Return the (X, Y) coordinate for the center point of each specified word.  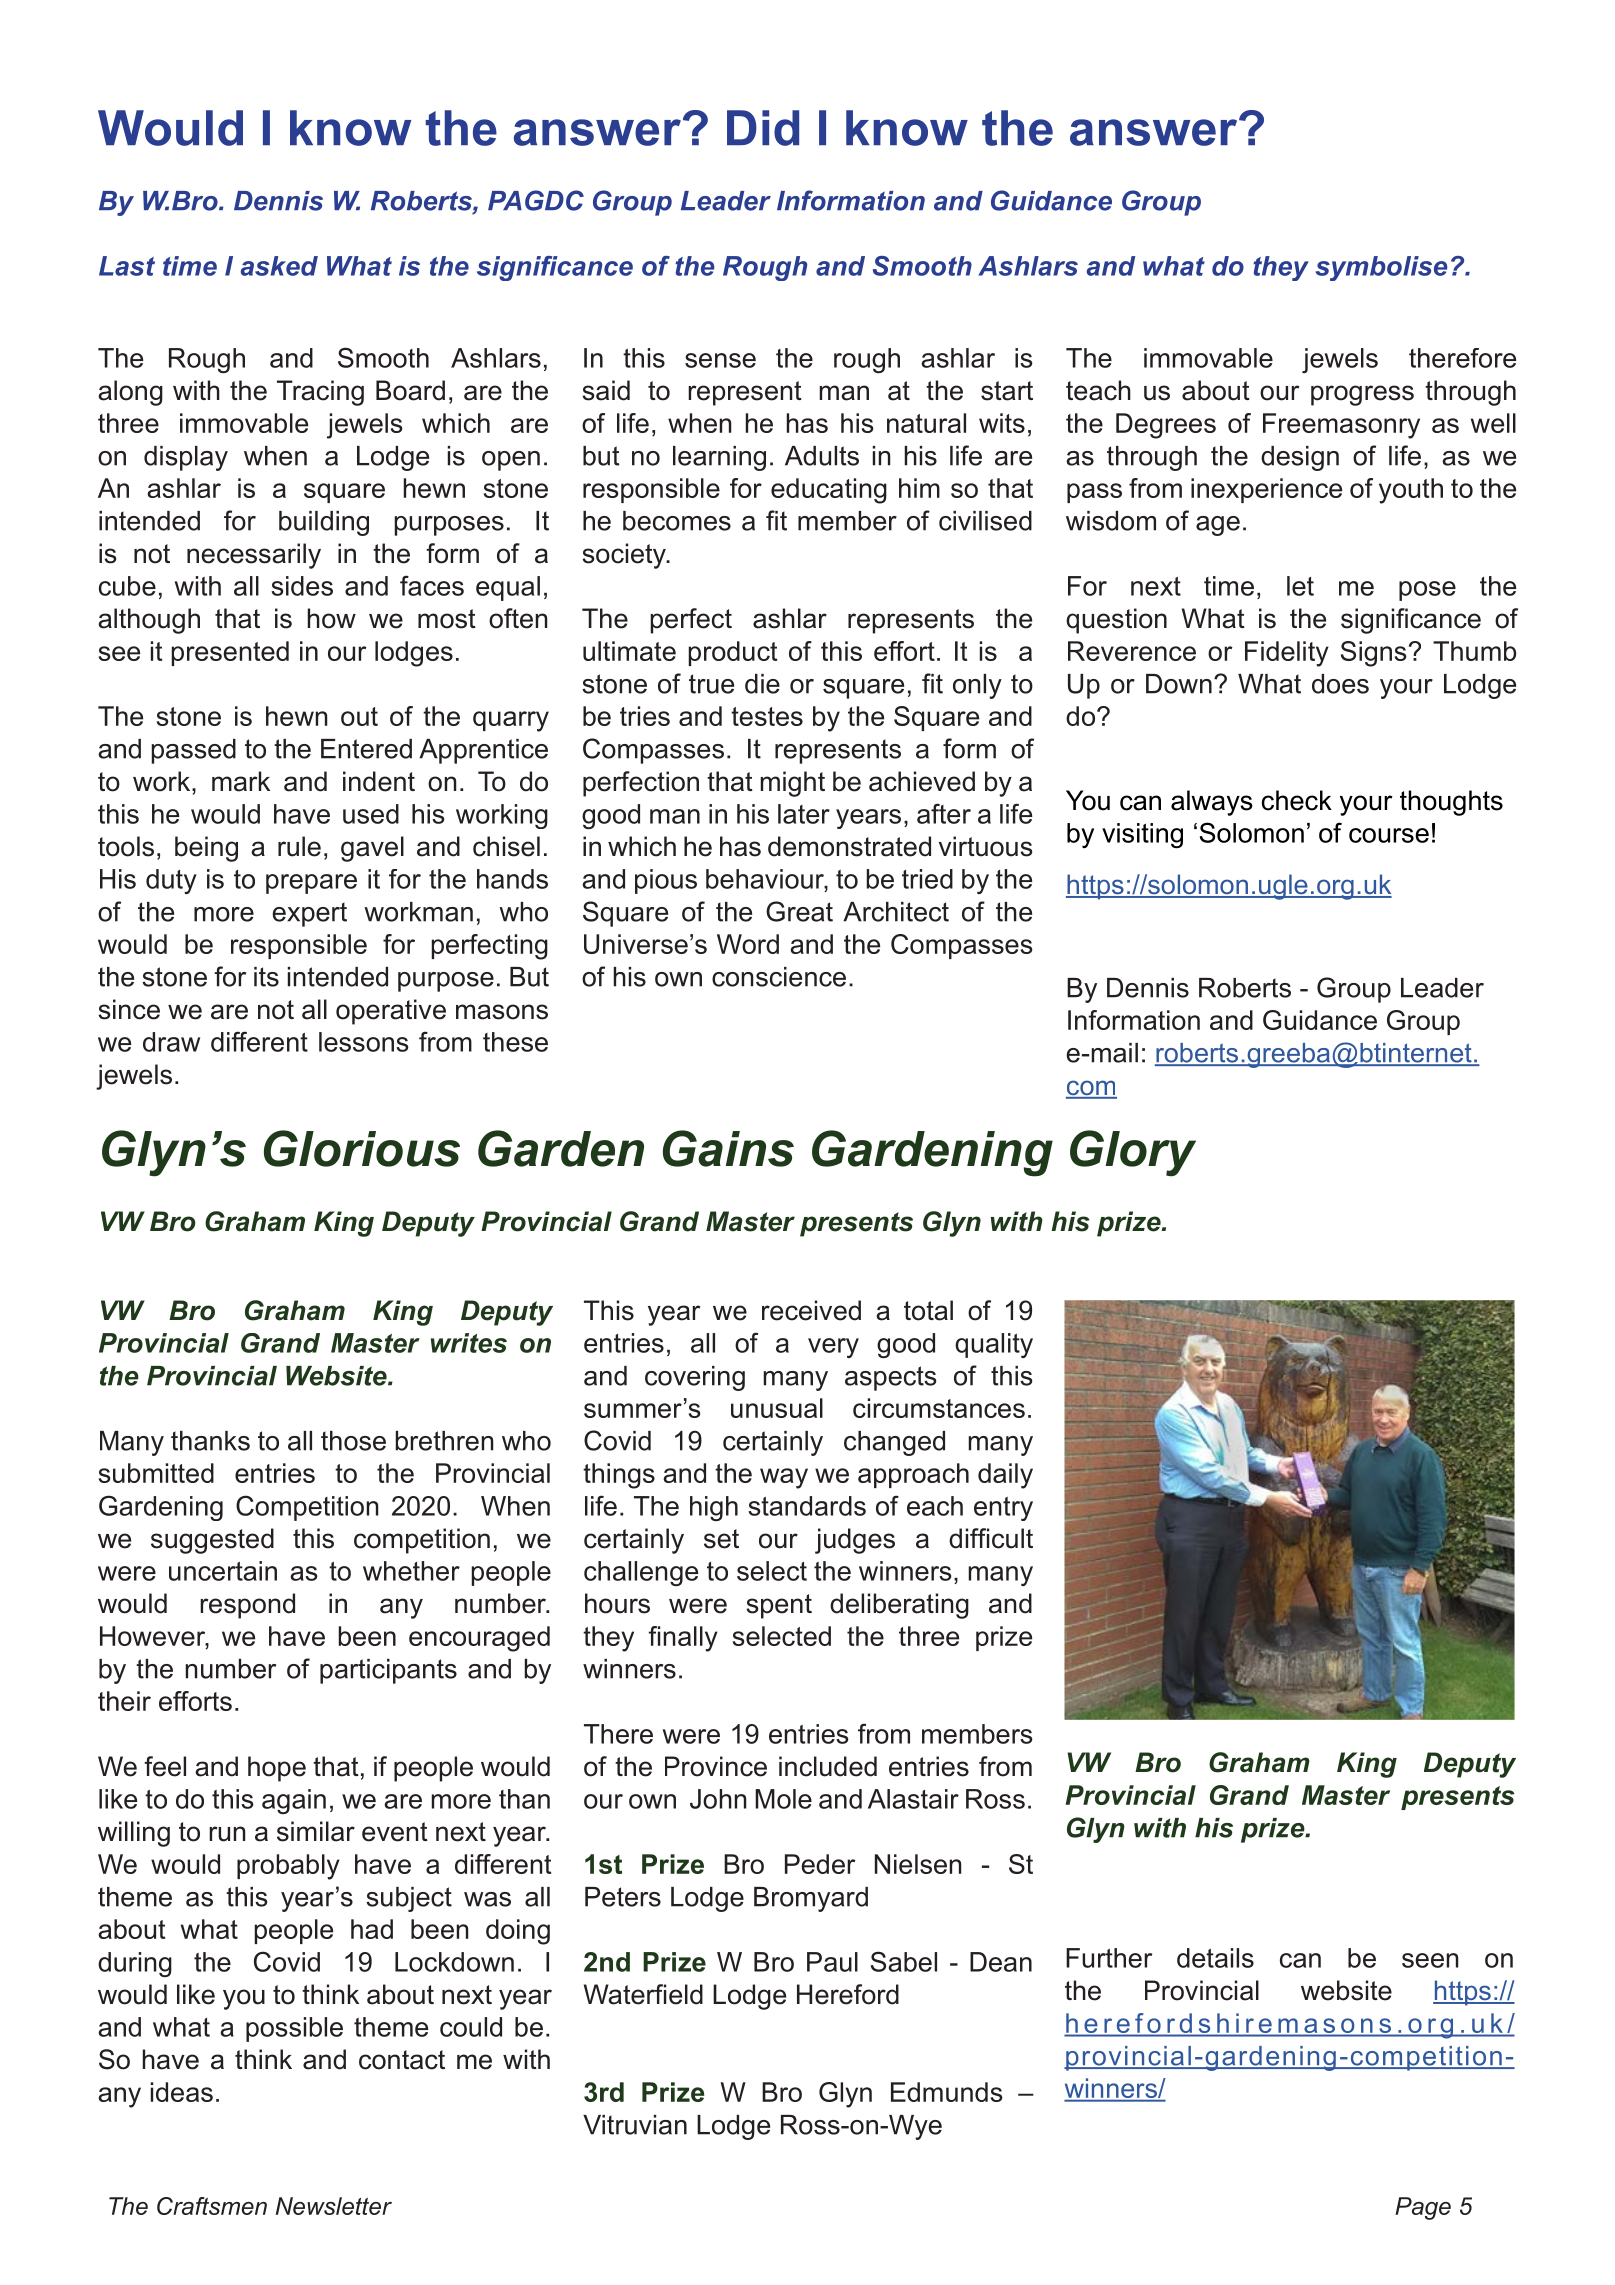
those (353, 1441)
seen (1430, 1960)
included (828, 1766)
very (833, 1348)
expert (309, 914)
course (1389, 835)
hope (277, 1769)
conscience (779, 977)
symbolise (1381, 268)
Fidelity (1287, 654)
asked (279, 266)
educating (829, 491)
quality (994, 1345)
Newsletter (334, 2206)
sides (302, 586)
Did (763, 128)
